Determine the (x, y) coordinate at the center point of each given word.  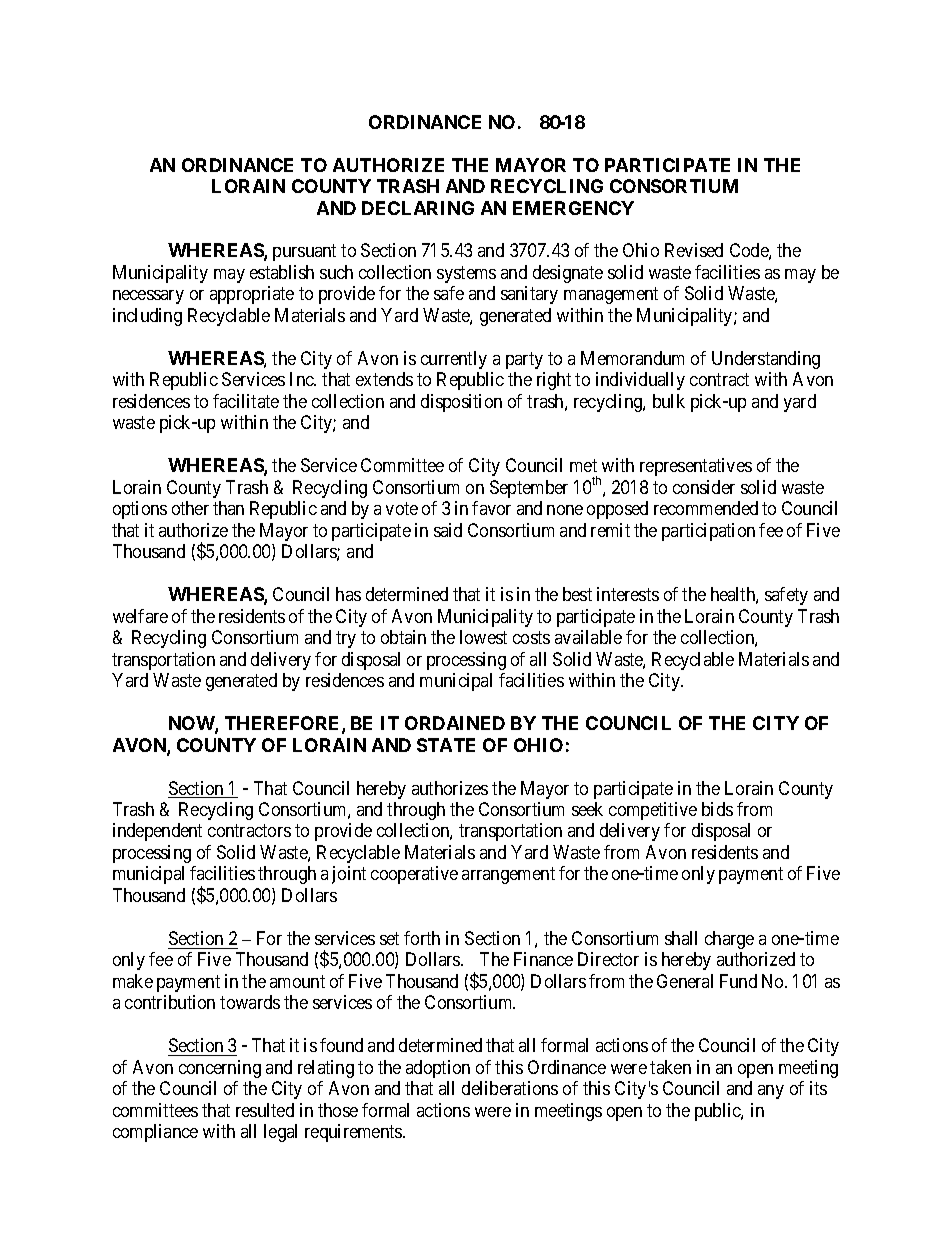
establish (282, 272)
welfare (140, 616)
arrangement (508, 876)
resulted (265, 1110)
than (228, 508)
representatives (696, 467)
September (529, 489)
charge (729, 940)
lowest (483, 637)
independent (157, 832)
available (588, 637)
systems (466, 274)
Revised (694, 250)
